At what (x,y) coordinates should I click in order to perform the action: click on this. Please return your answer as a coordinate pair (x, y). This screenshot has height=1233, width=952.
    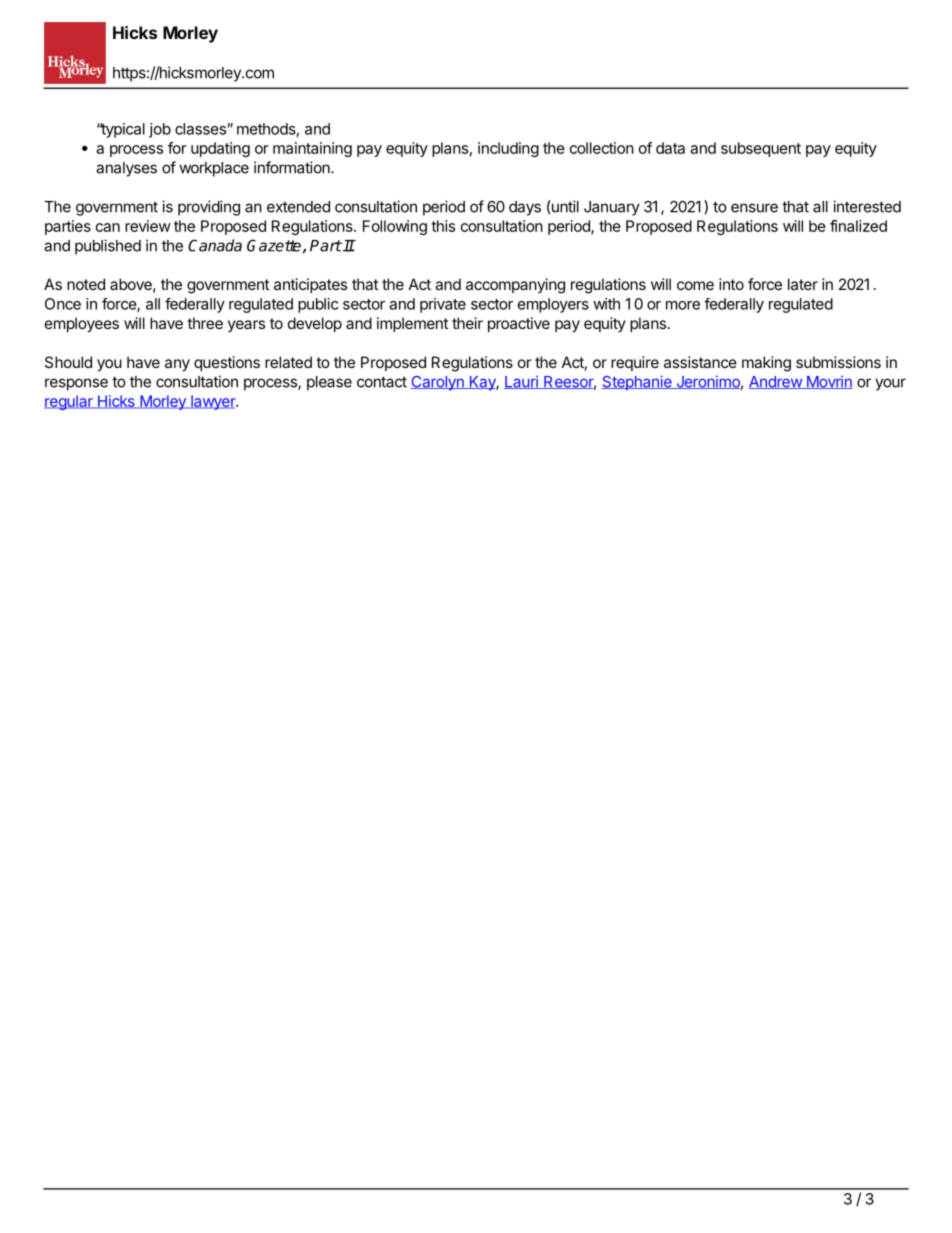
    Looking at the image, I should click on (443, 226).
